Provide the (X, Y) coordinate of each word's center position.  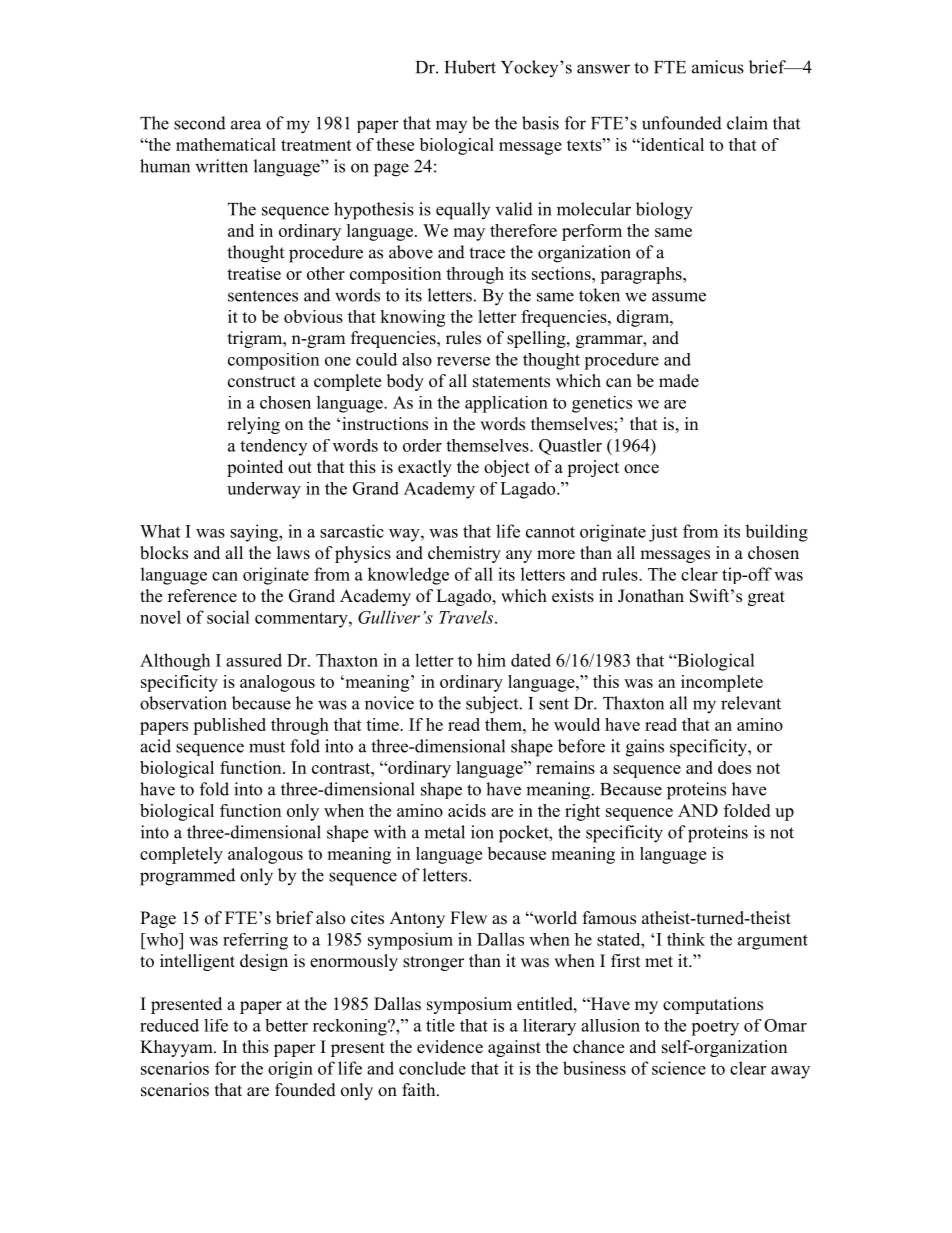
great (766, 598)
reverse (463, 361)
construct (262, 382)
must (267, 747)
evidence (450, 1047)
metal (444, 832)
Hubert (470, 67)
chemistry (464, 554)
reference (202, 596)
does (734, 767)
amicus (718, 67)
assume (679, 297)
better (286, 1025)
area (246, 125)
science (679, 1068)
